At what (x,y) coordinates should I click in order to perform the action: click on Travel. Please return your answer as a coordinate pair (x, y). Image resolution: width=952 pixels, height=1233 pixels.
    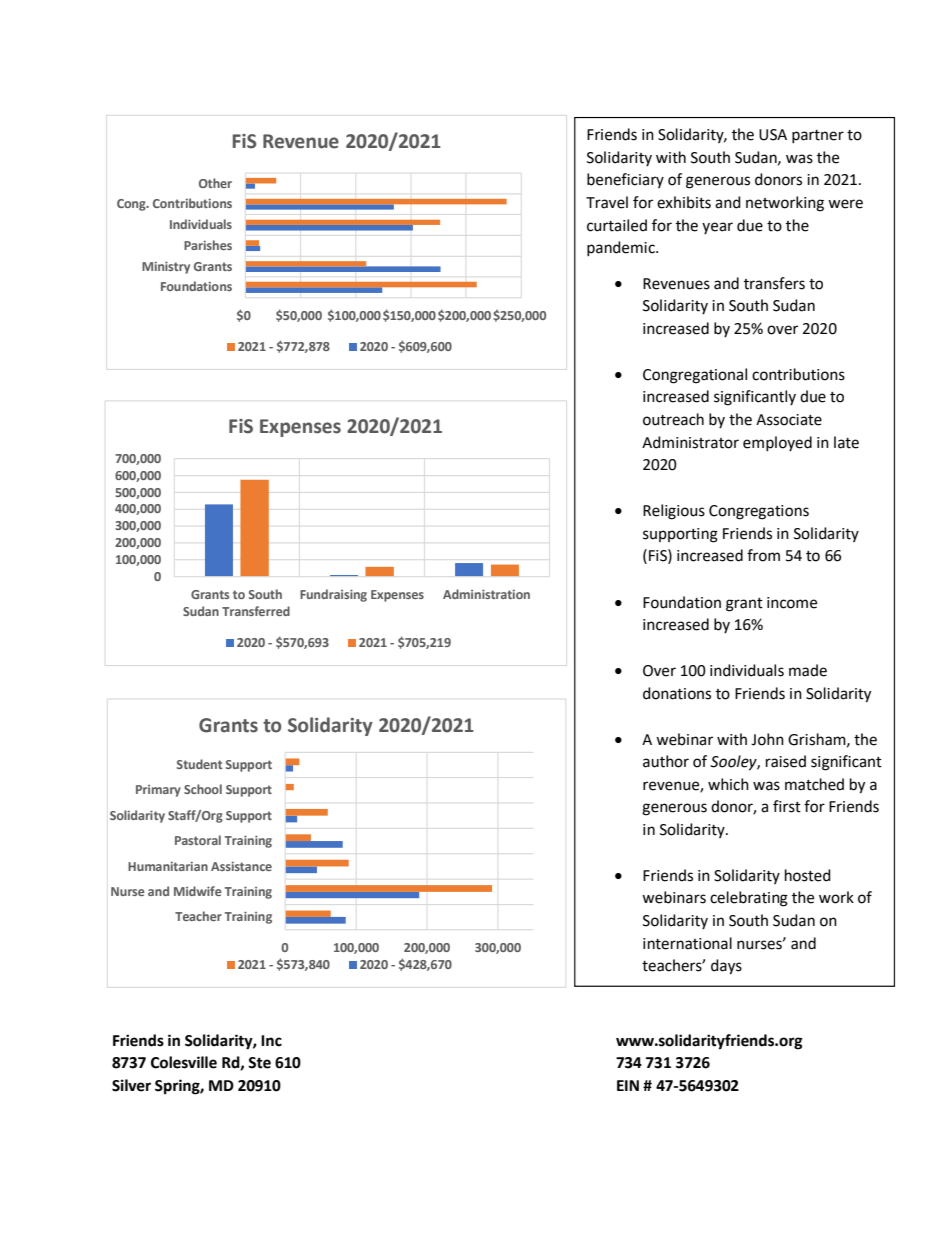
    Looking at the image, I should click on (607, 202).
